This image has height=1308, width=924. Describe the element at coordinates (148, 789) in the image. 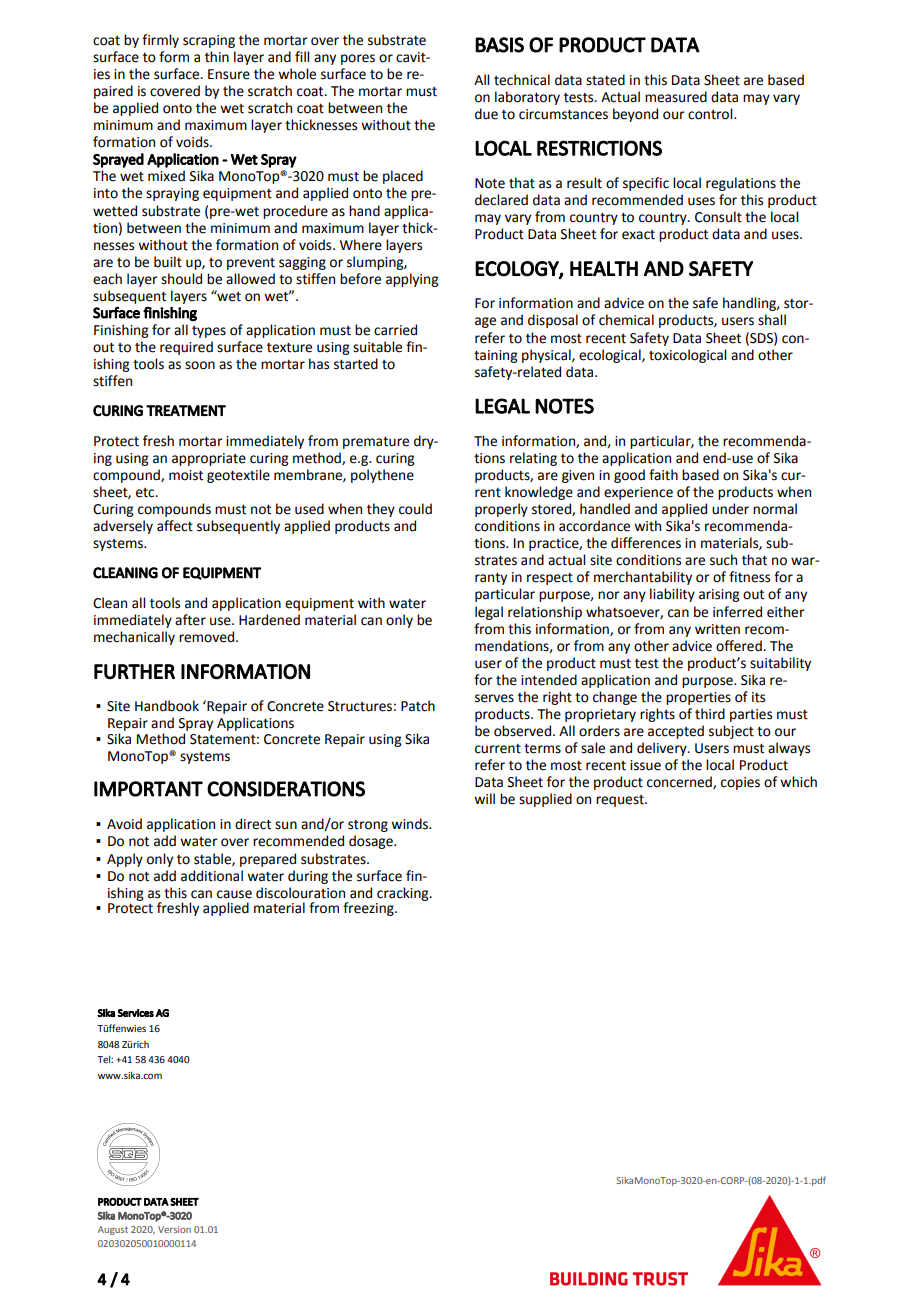

I see `IMPORTANT` at that location.
